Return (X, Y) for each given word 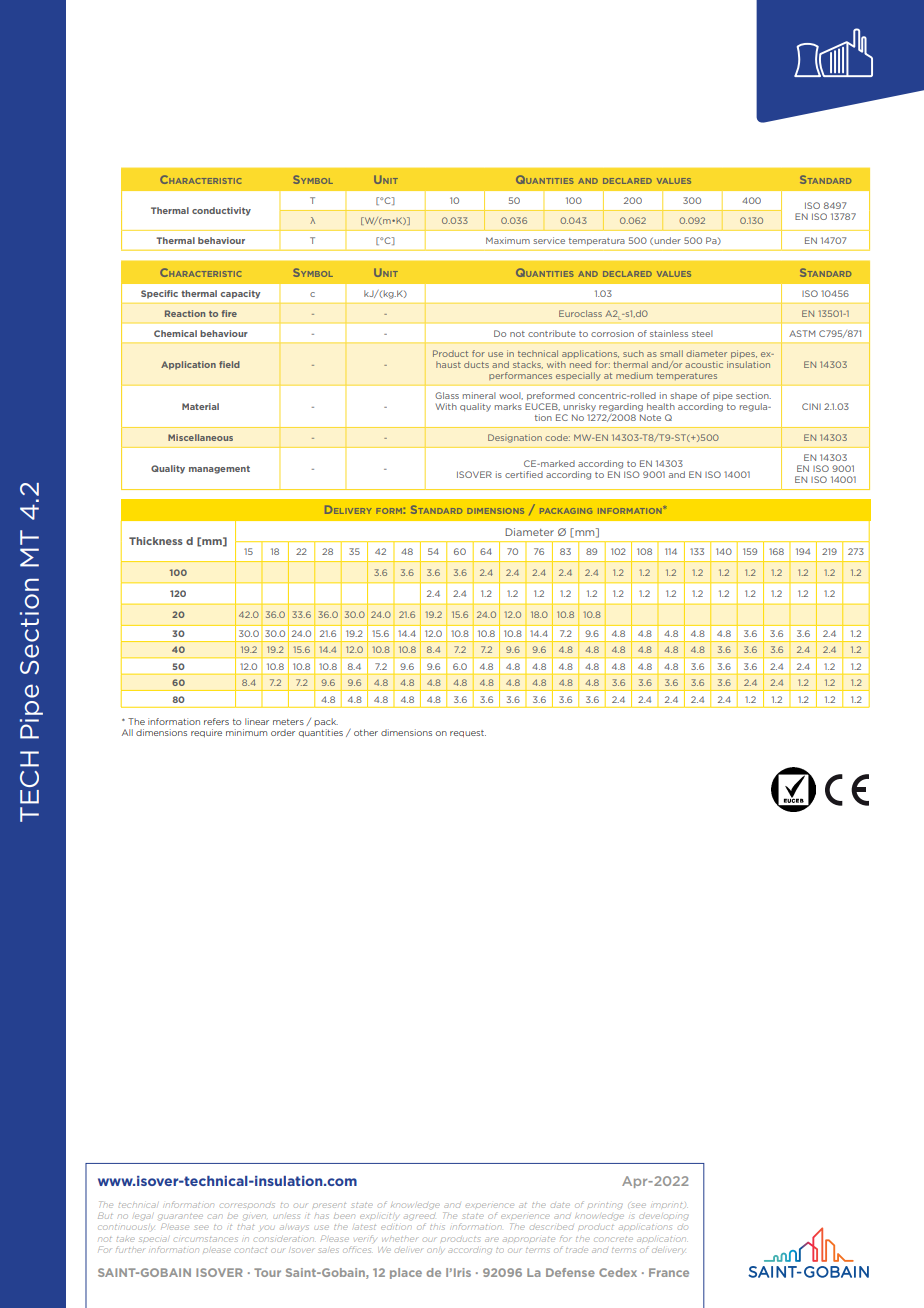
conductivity (221, 211)
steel (702, 333)
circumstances (206, 1239)
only (435, 1250)
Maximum (508, 240)
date (560, 1205)
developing (664, 1216)
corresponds (247, 1205)
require (206, 733)
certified (524, 474)
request (468, 734)
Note (650, 417)
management (219, 470)
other (366, 732)
